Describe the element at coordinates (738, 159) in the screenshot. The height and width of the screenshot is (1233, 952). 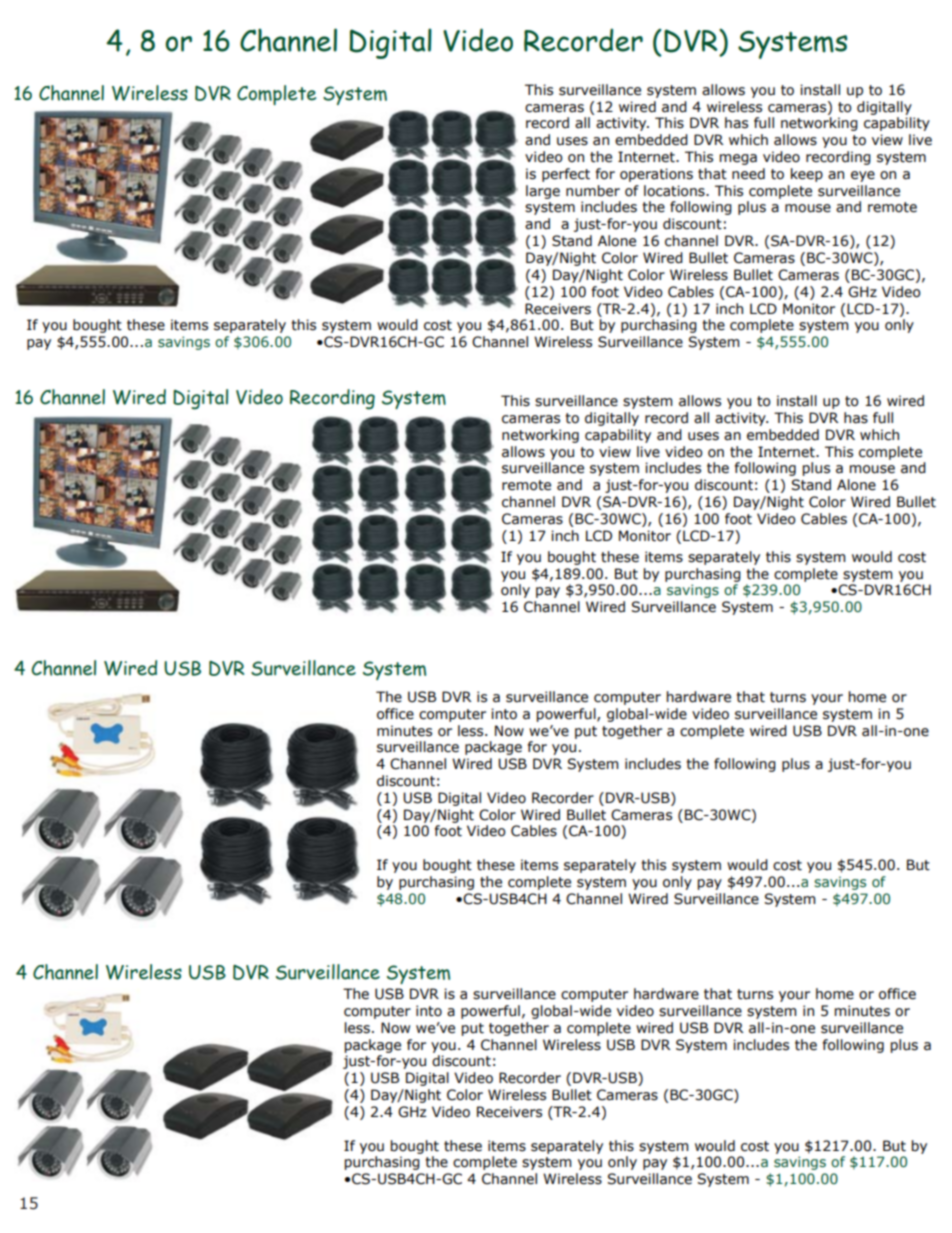
I see `mega` at that location.
